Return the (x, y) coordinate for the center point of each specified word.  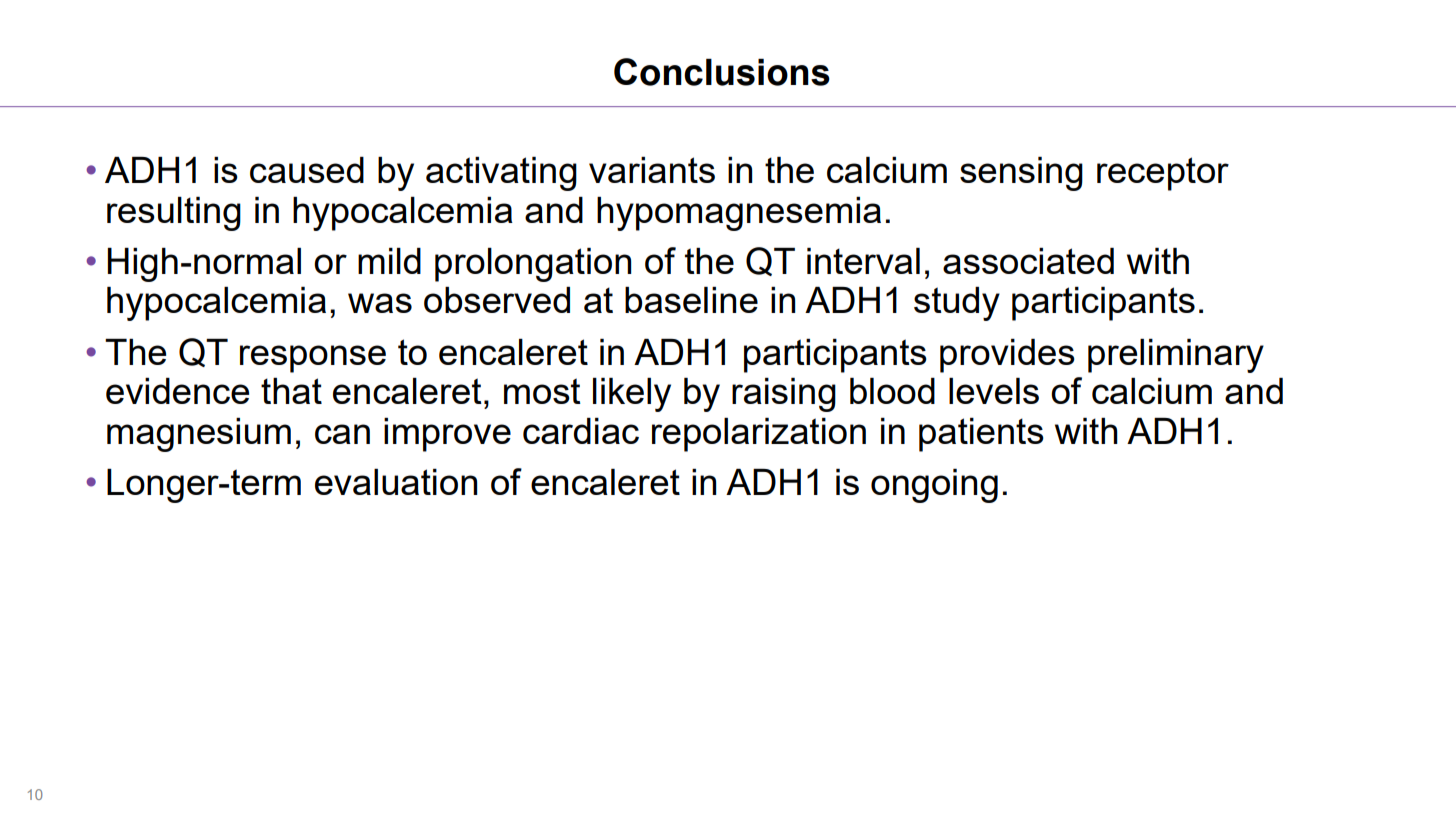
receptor (1163, 174)
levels (994, 391)
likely (632, 395)
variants (652, 170)
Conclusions (722, 72)
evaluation (396, 482)
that (291, 391)
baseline (691, 300)
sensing (1021, 174)
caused (307, 170)
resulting (174, 214)
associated (1028, 261)
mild (389, 261)
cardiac (581, 431)
